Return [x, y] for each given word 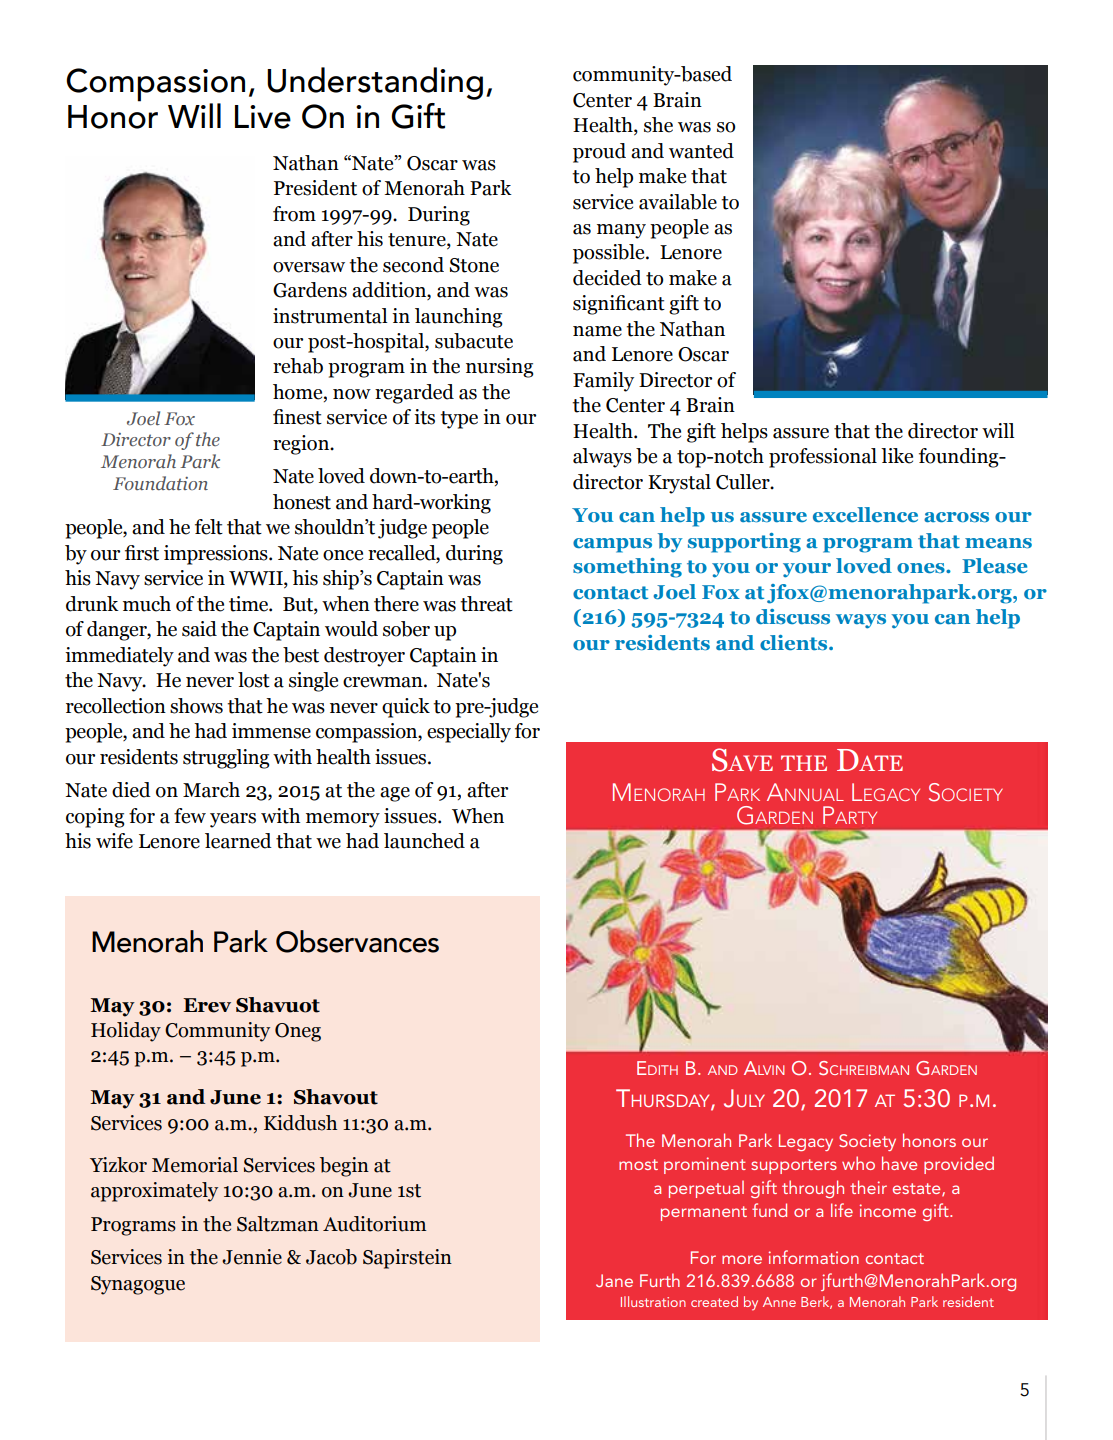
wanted [701, 151]
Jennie [252, 1257]
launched [424, 841]
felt [209, 527]
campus [612, 545]
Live [263, 117]
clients [795, 643]
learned [238, 841]
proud [599, 153]
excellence [865, 515]
